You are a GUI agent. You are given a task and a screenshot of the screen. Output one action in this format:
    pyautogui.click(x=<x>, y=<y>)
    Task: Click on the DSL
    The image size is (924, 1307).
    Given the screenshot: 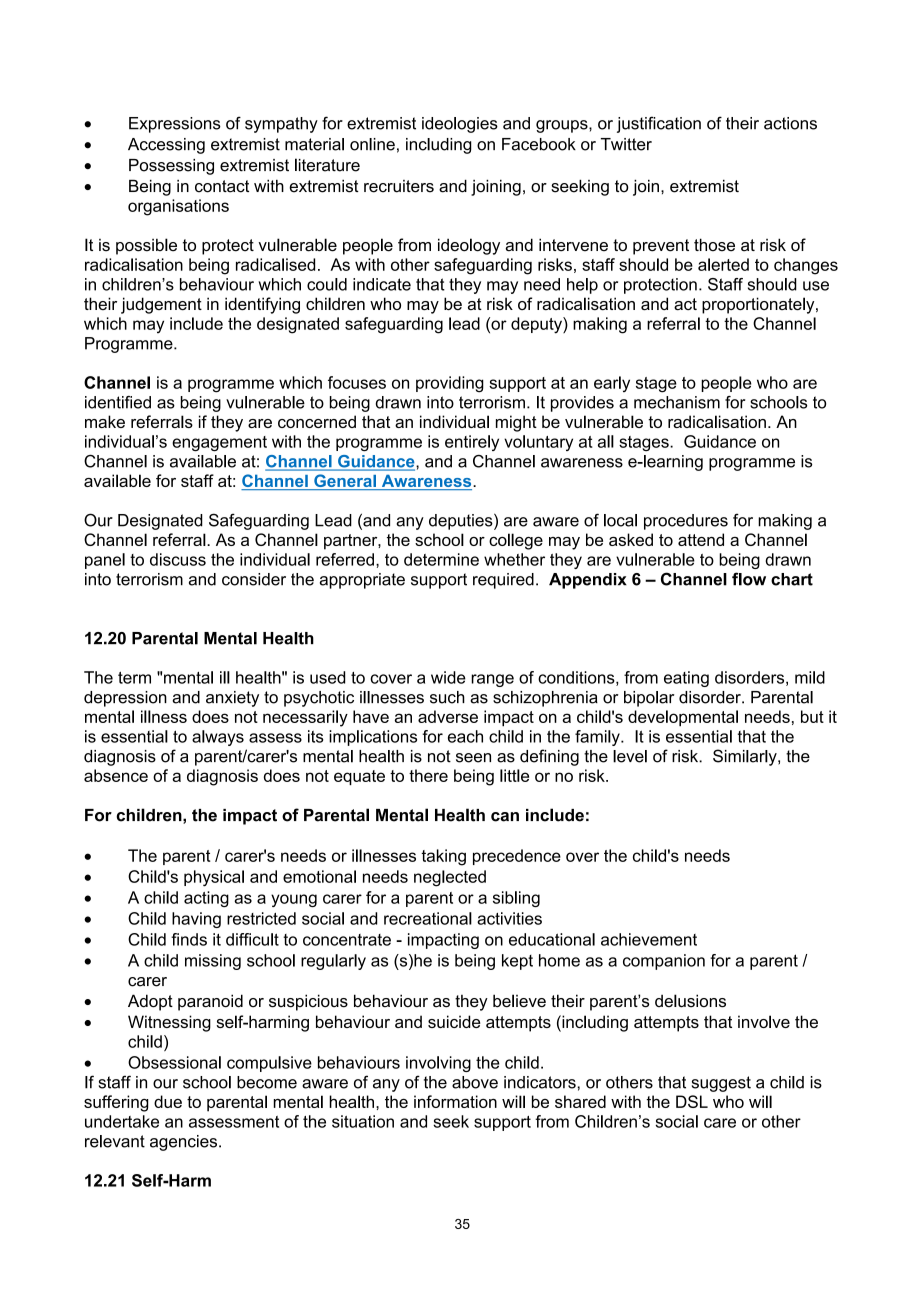 What is the action you would take?
    pyautogui.click(x=692, y=1101)
